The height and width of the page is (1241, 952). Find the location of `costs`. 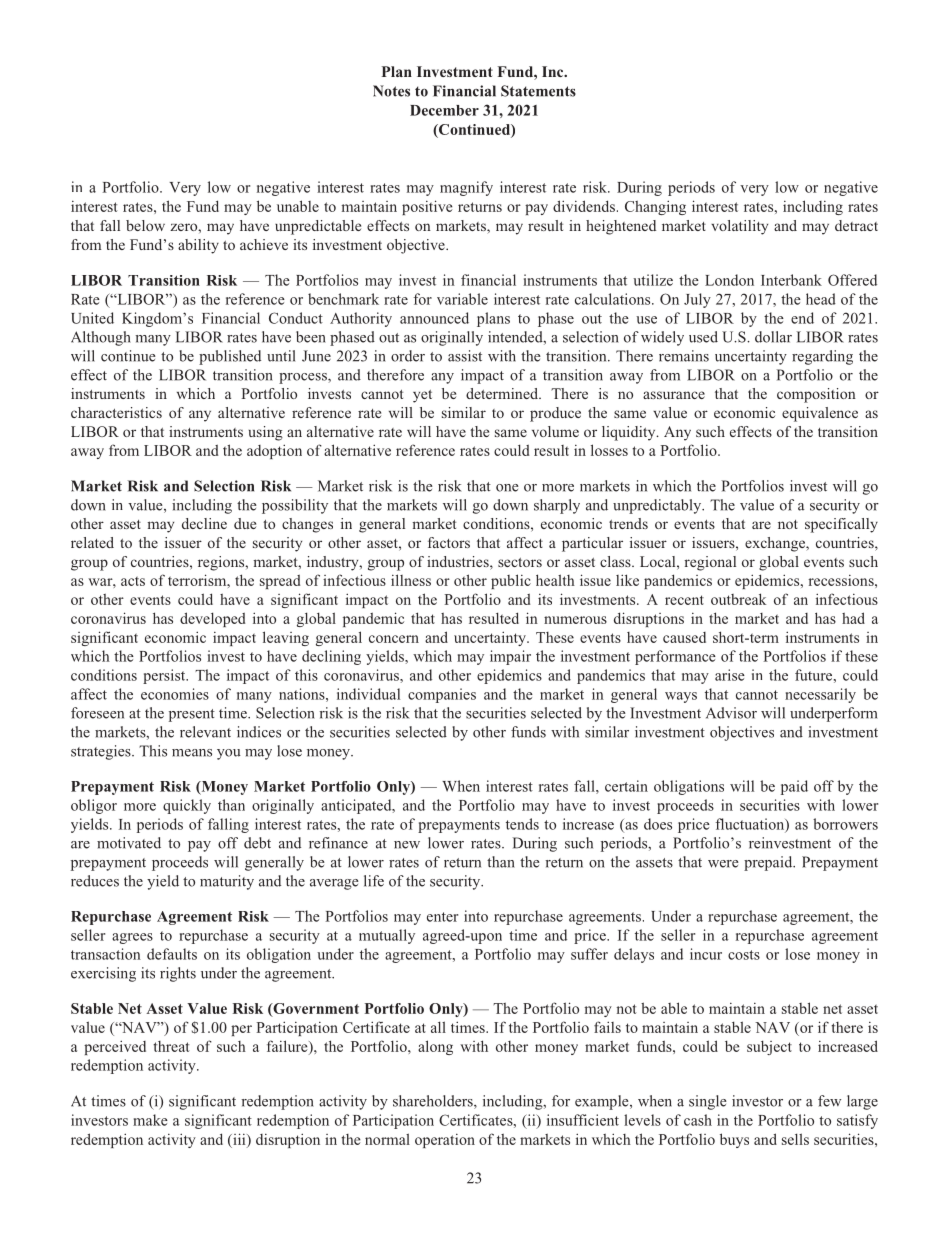

costs is located at coordinates (744, 955).
